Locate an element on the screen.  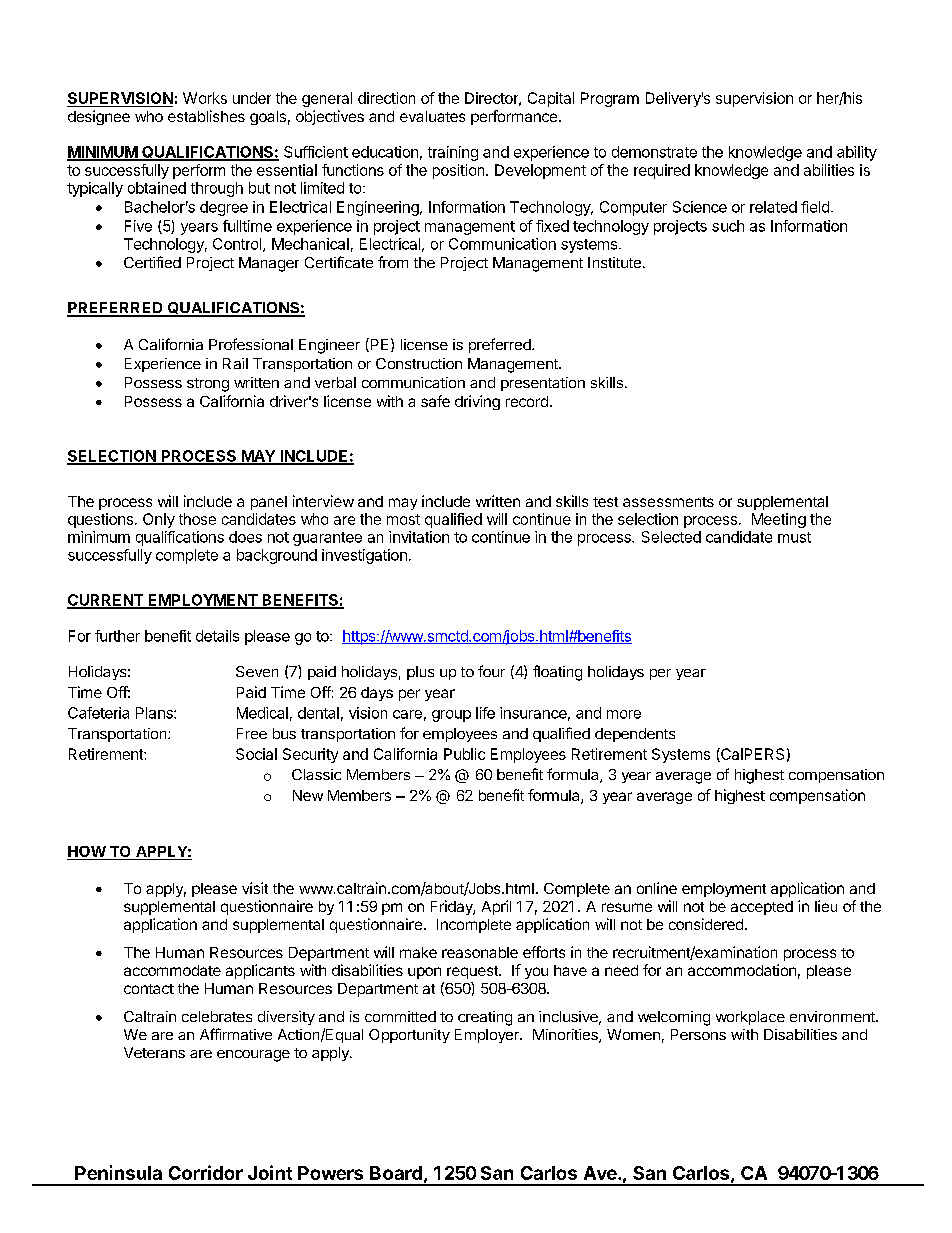
must is located at coordinates (794, 537).
